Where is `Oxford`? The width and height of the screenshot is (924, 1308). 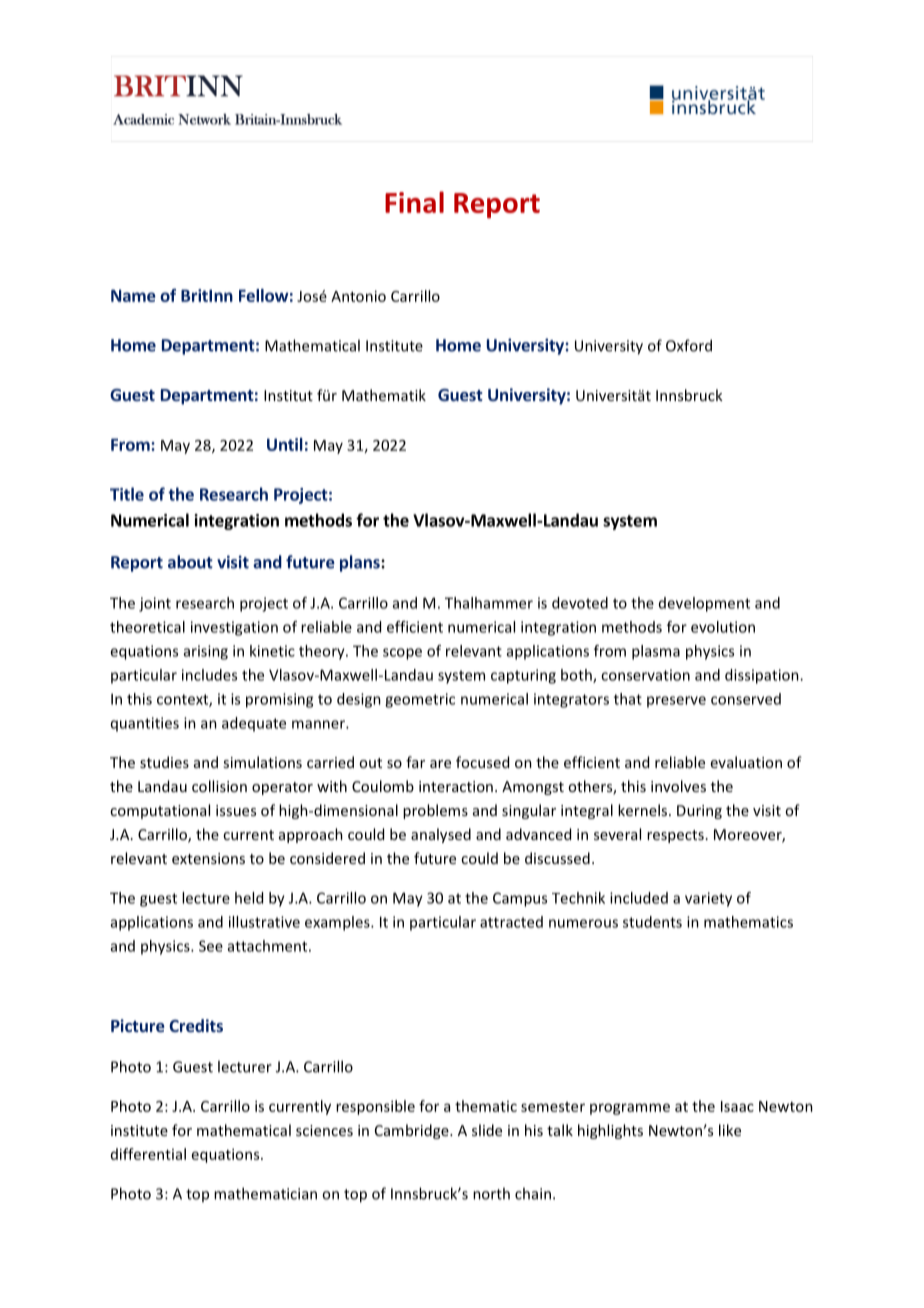
Oxford is located at coordinates (689, 345).
